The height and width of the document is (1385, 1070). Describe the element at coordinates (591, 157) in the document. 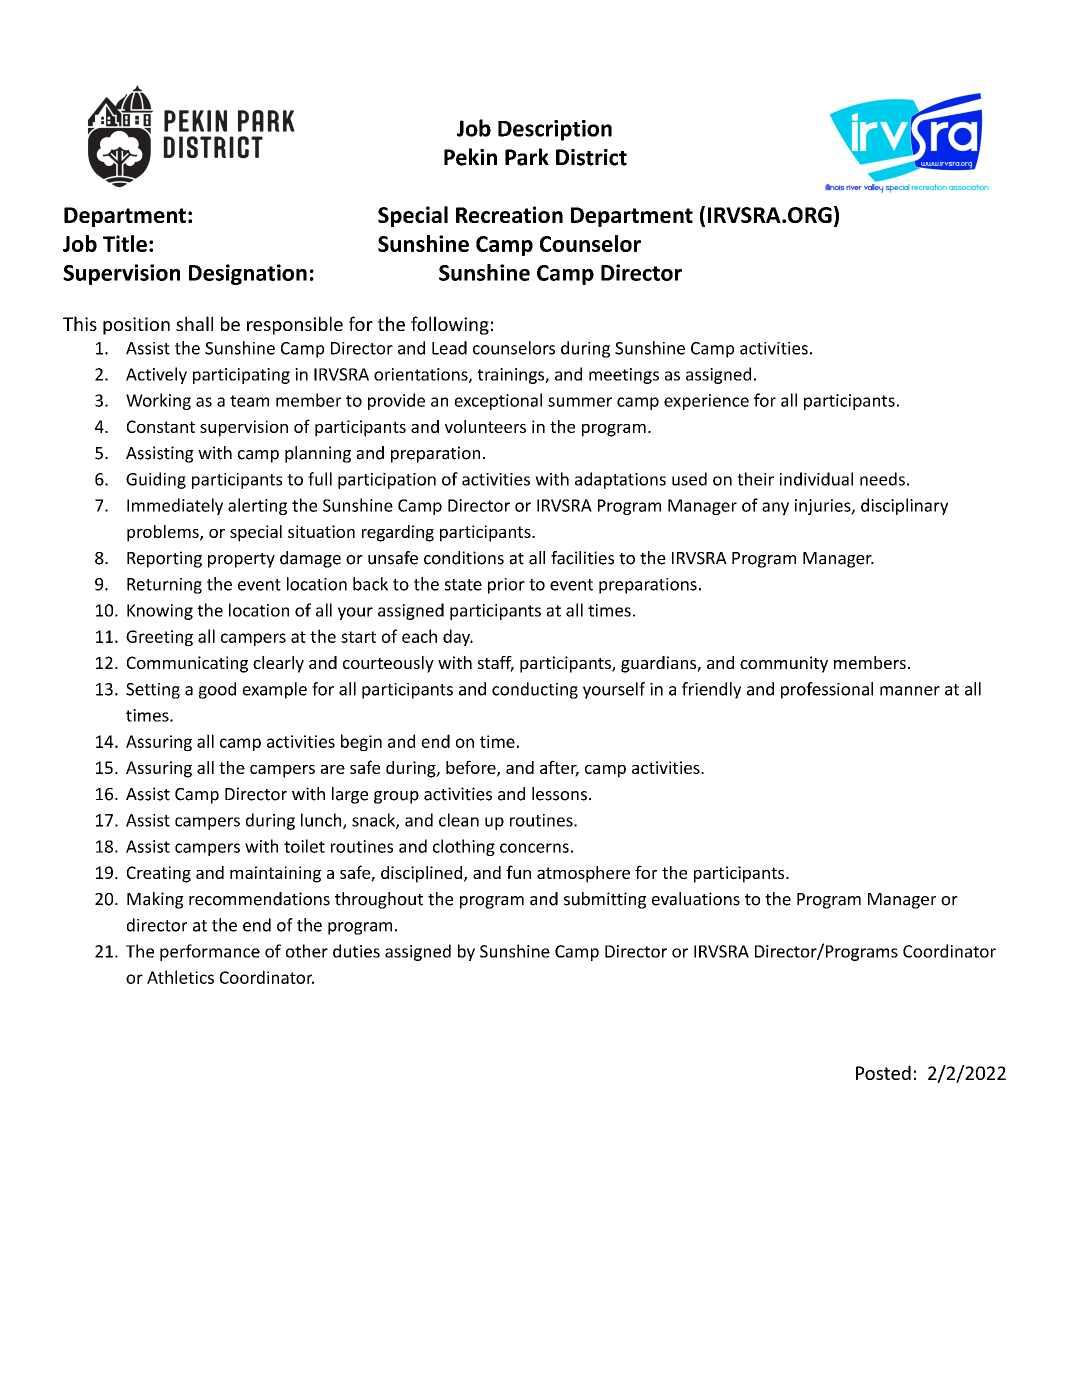

I see `District` at that location.
